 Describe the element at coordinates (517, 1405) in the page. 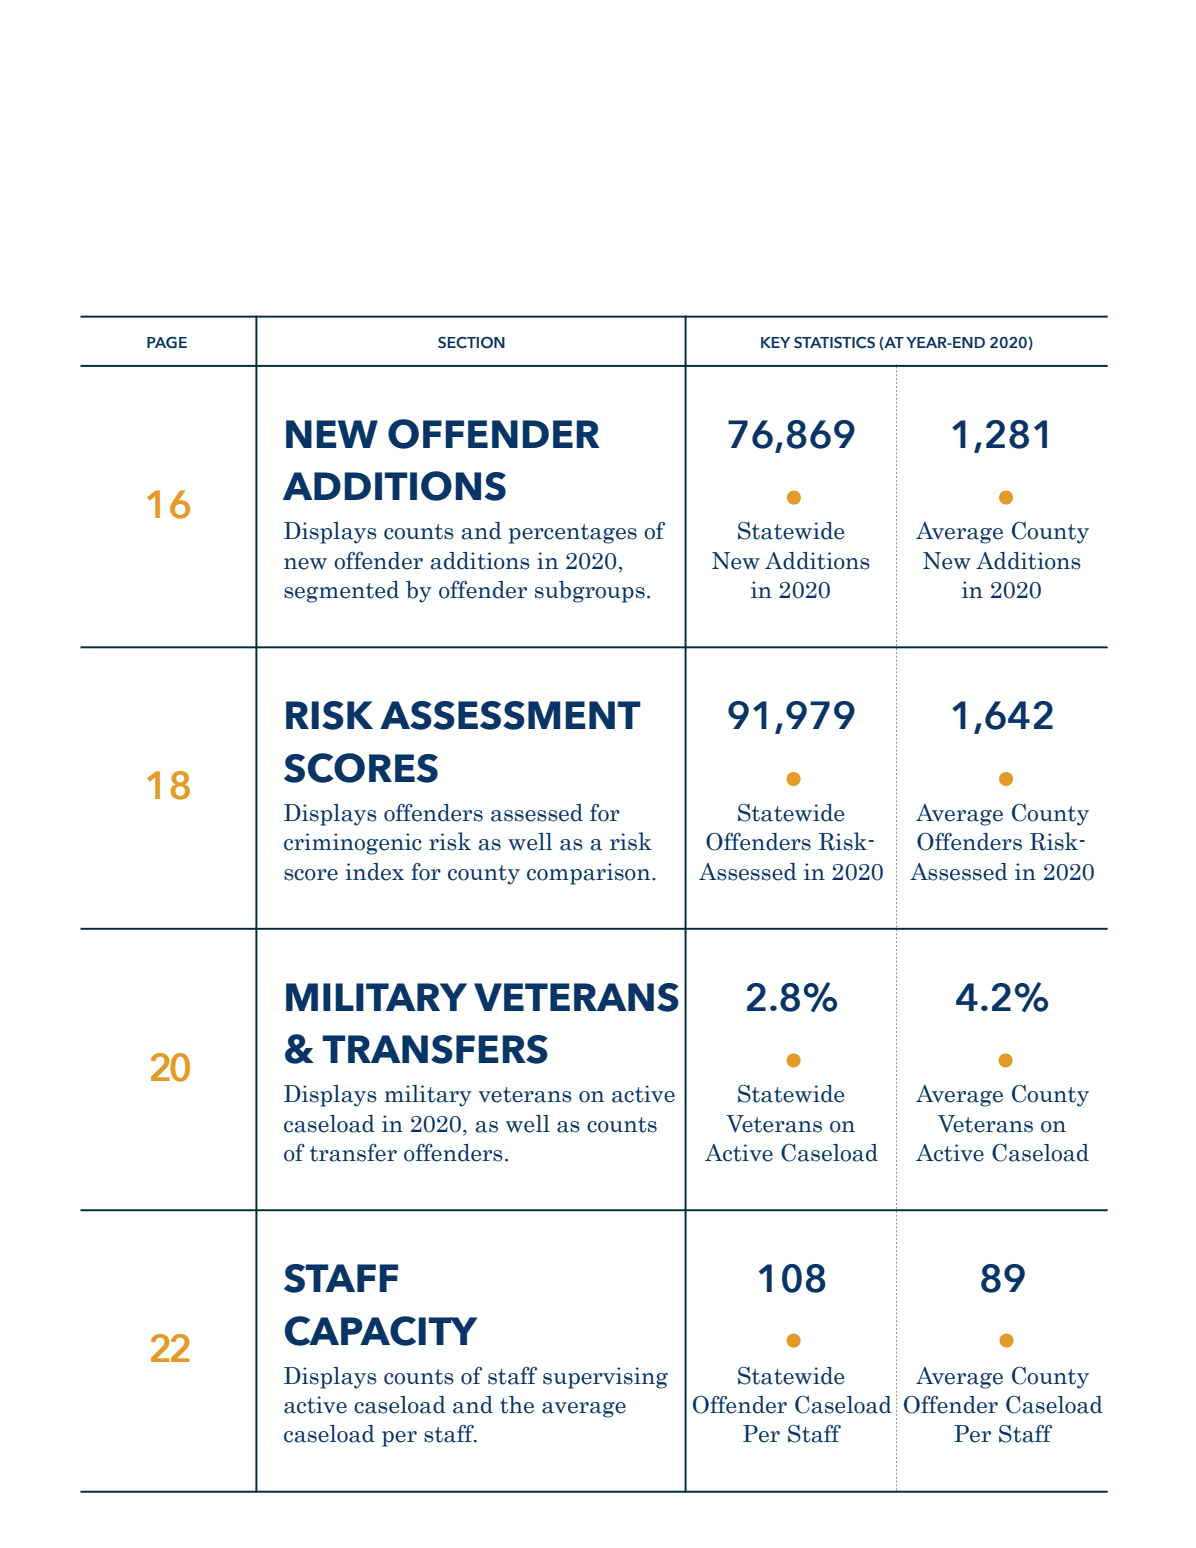

I see `the` at that location.
